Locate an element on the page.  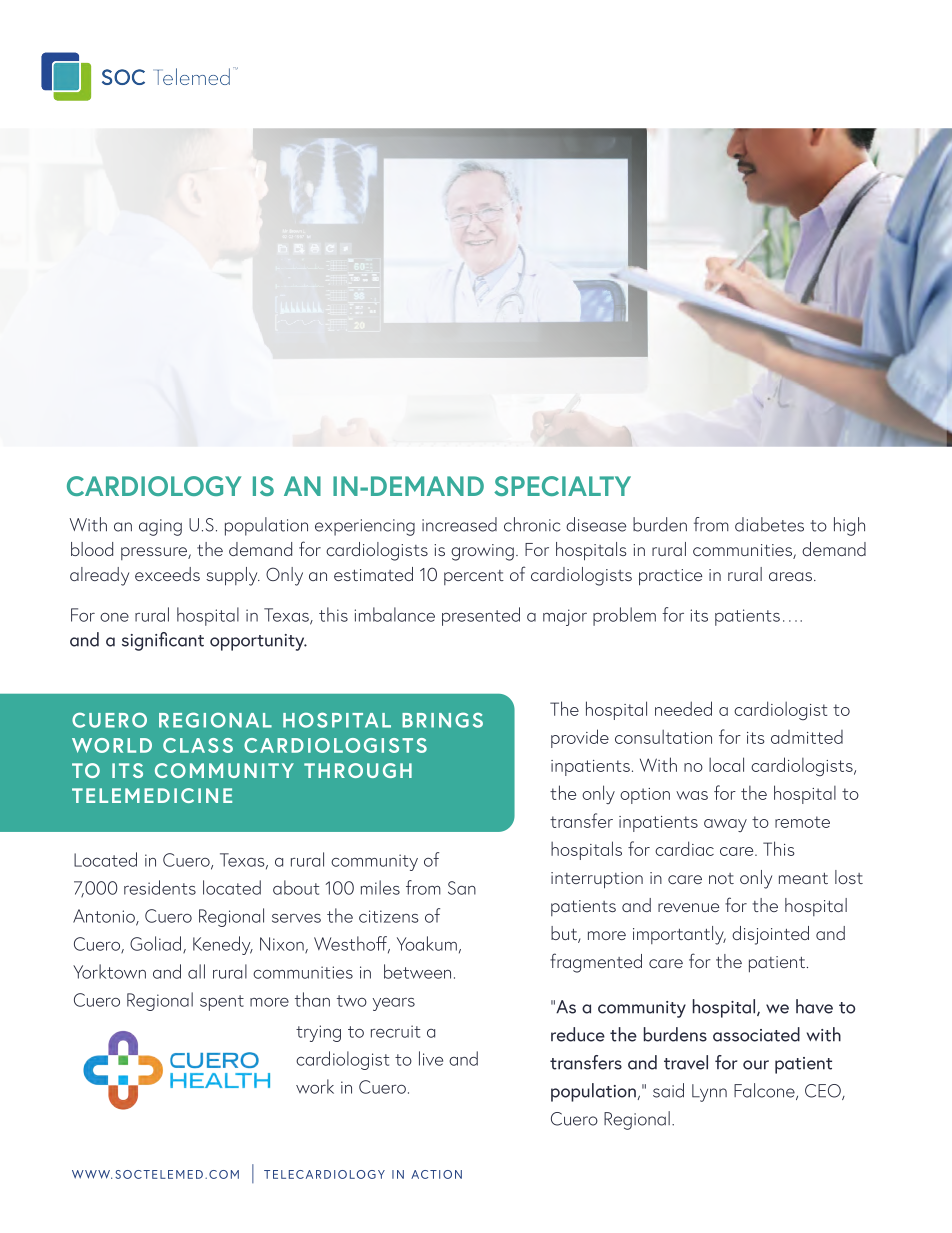
aging is located at coordinates (160, 527).
